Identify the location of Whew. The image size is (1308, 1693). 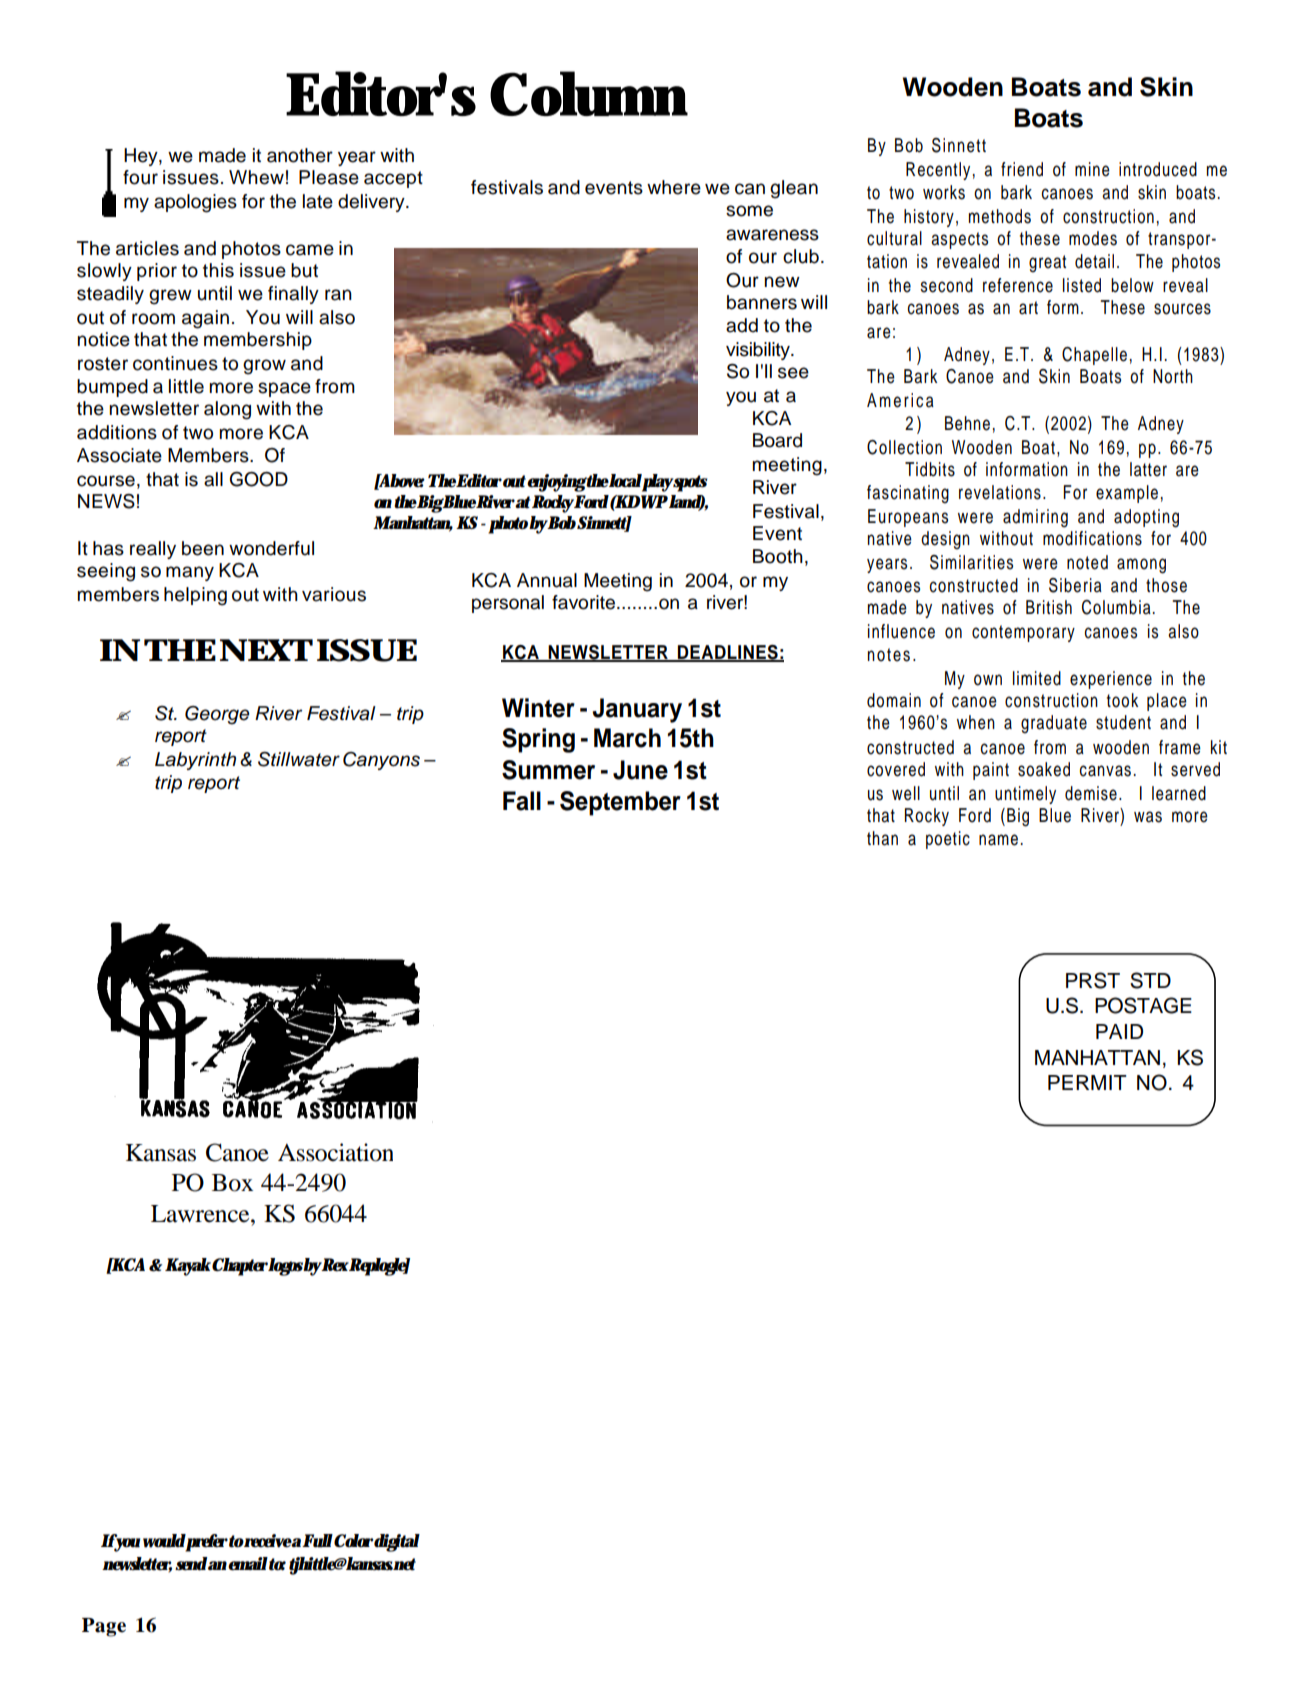
(256, 177).
